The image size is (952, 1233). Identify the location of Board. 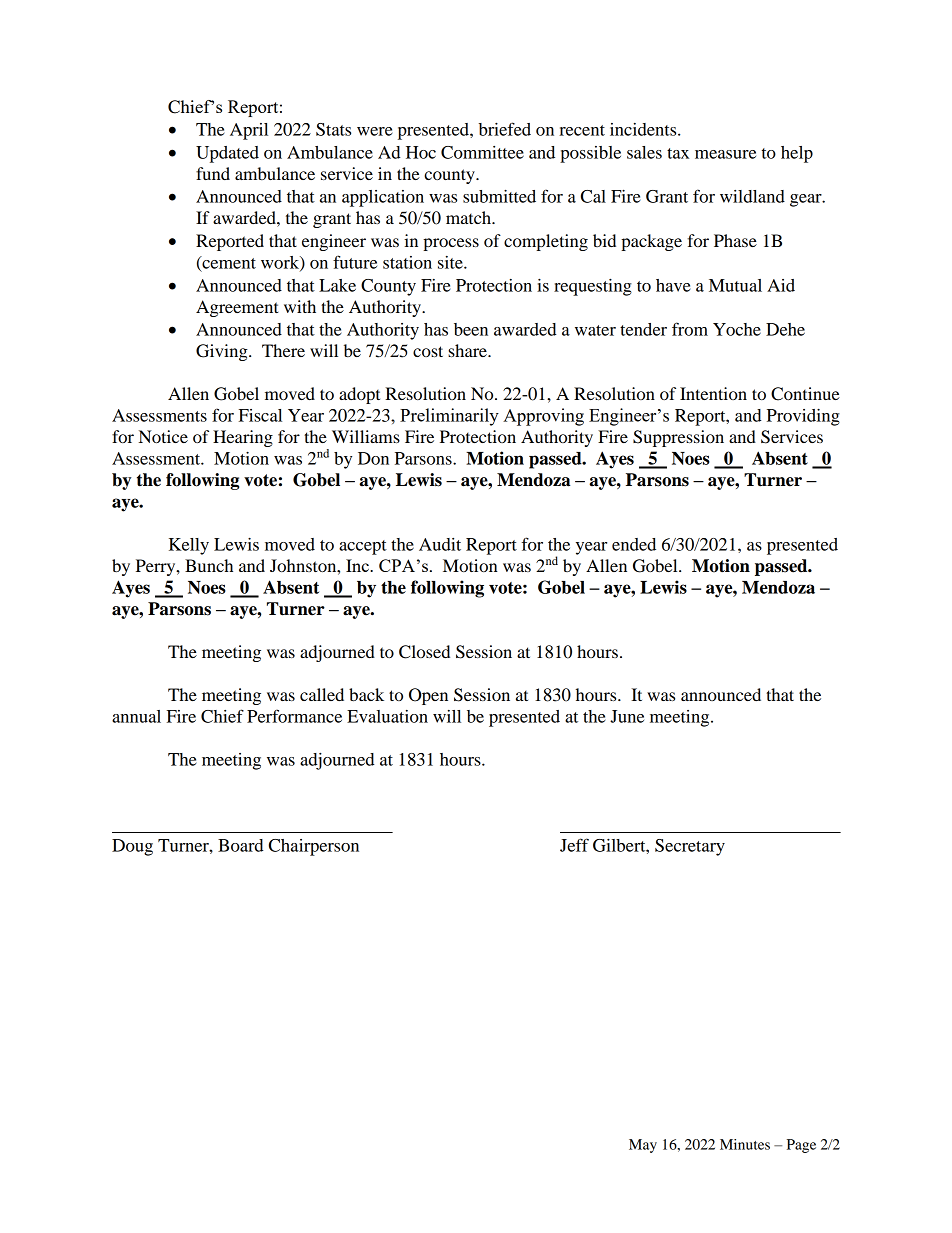
(241, 845).
